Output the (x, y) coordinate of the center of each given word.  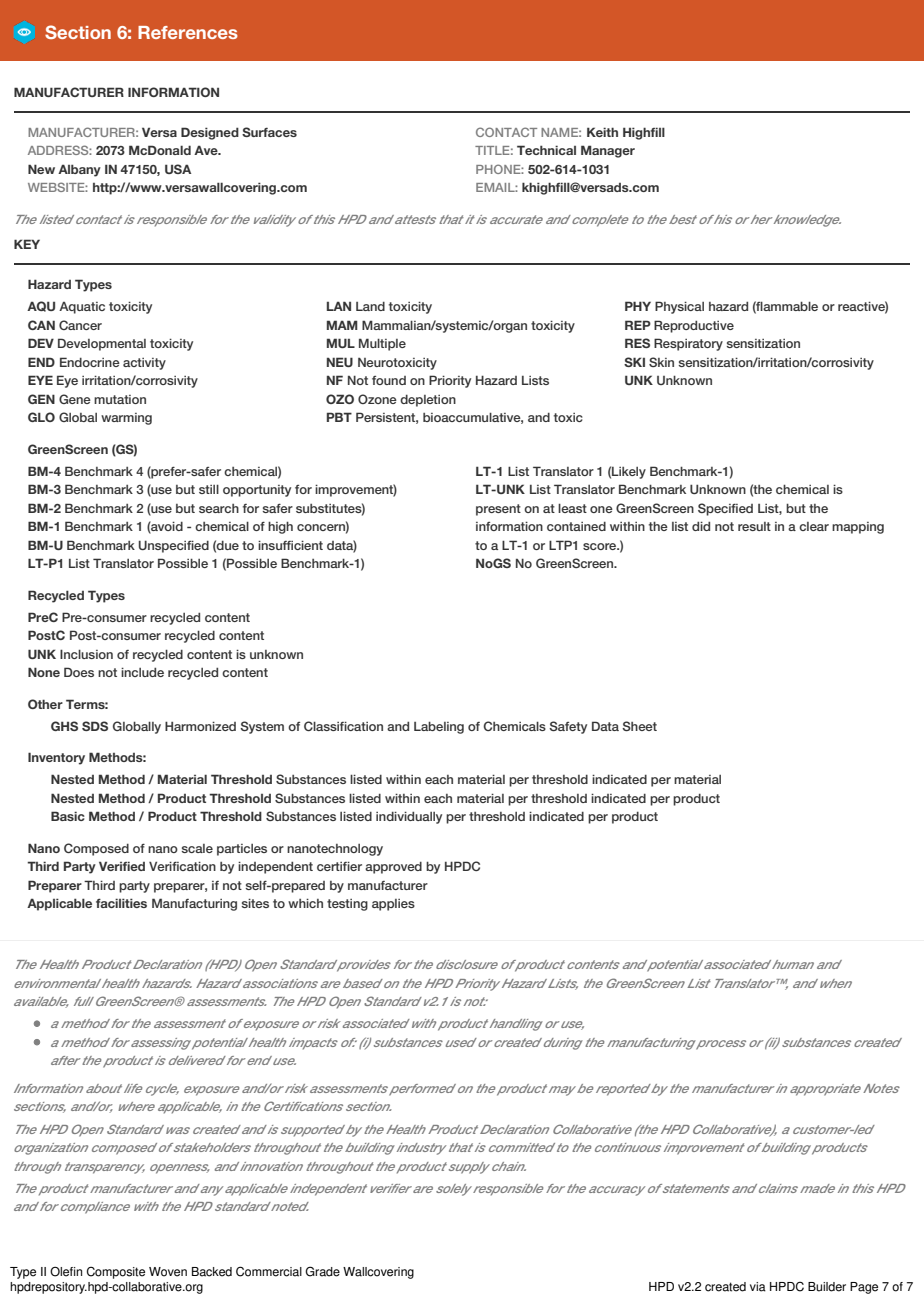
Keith (602, 132)
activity (144, 364)
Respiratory (688, 344)
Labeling (439, 727)
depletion (428, 400)
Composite (116, 1272)
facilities (121, 903)
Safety (568, 727)
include (142, 672)
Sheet (639, 726)
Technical (546, 150)
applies (393, 905)
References (188, 32)
